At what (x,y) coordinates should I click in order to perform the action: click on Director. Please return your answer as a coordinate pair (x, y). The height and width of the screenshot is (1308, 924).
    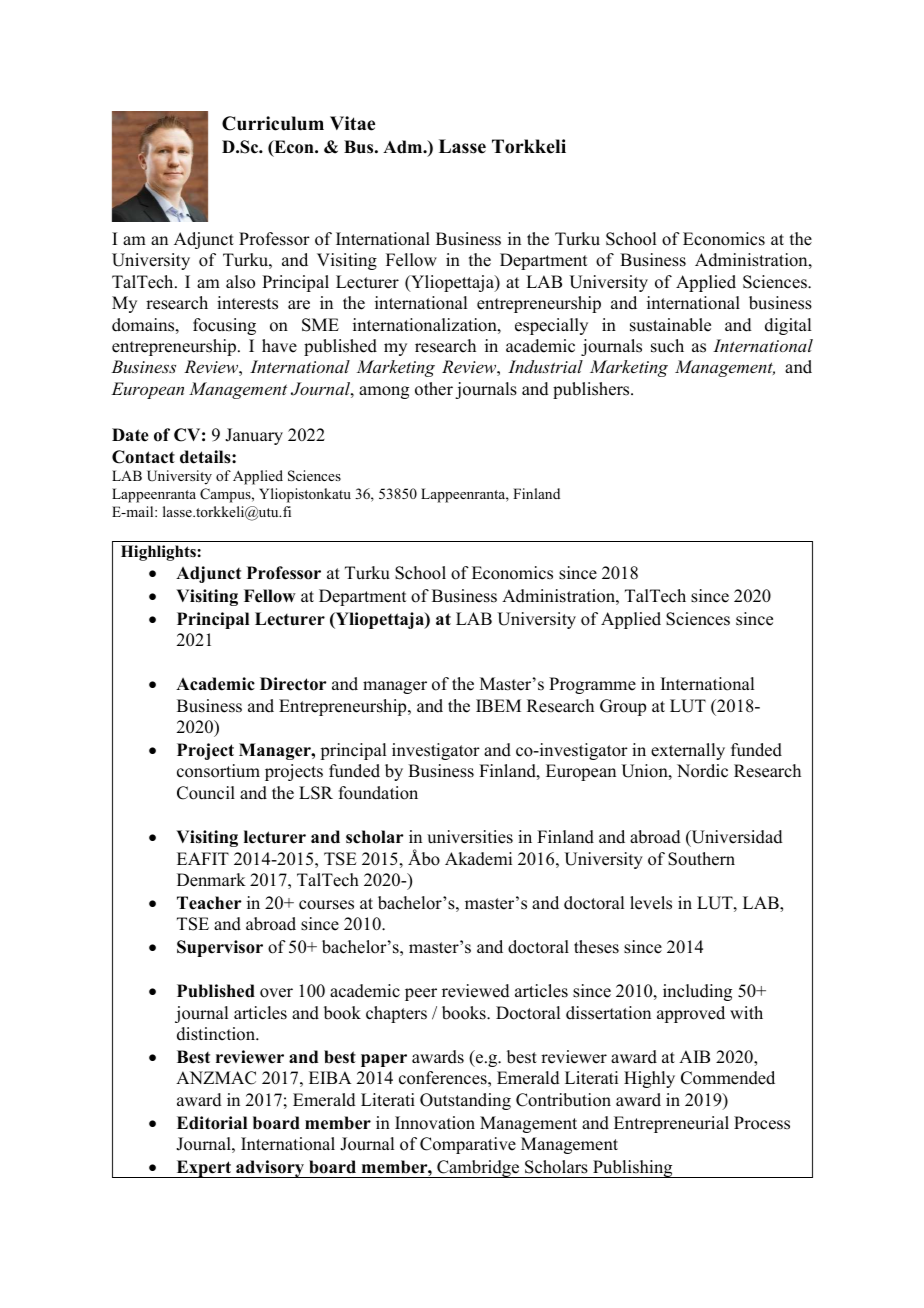
    Looking at the image, I should click on (293, 684).
